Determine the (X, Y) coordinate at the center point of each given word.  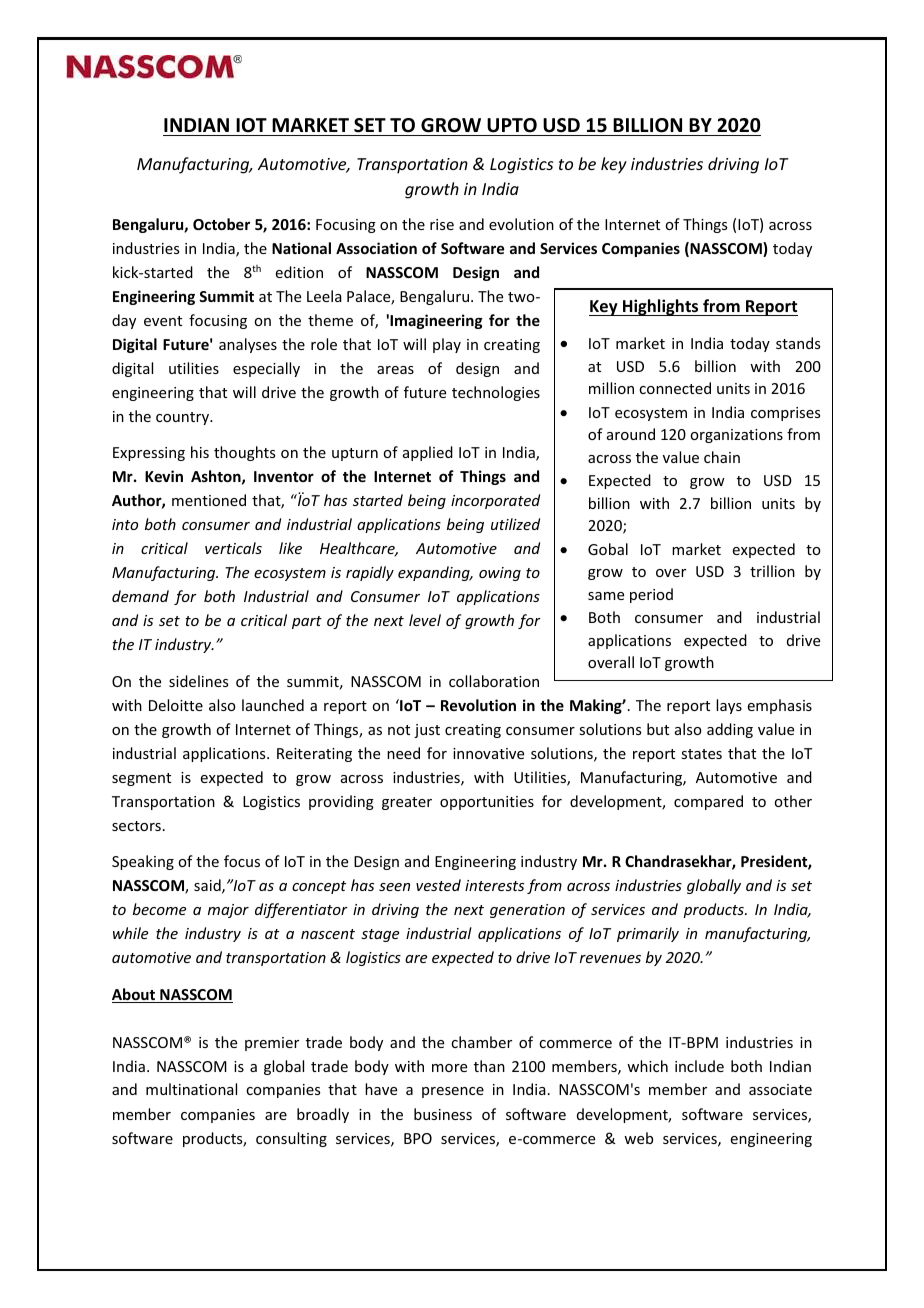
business (443, 1114)
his (200, 452)
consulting (291, 1139)
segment (141, 779)
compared (708, 802)
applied (428, 453)
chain (722, 457)
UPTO (512, 125)
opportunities (487, 803)
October (221, 224)
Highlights (661, 307)
